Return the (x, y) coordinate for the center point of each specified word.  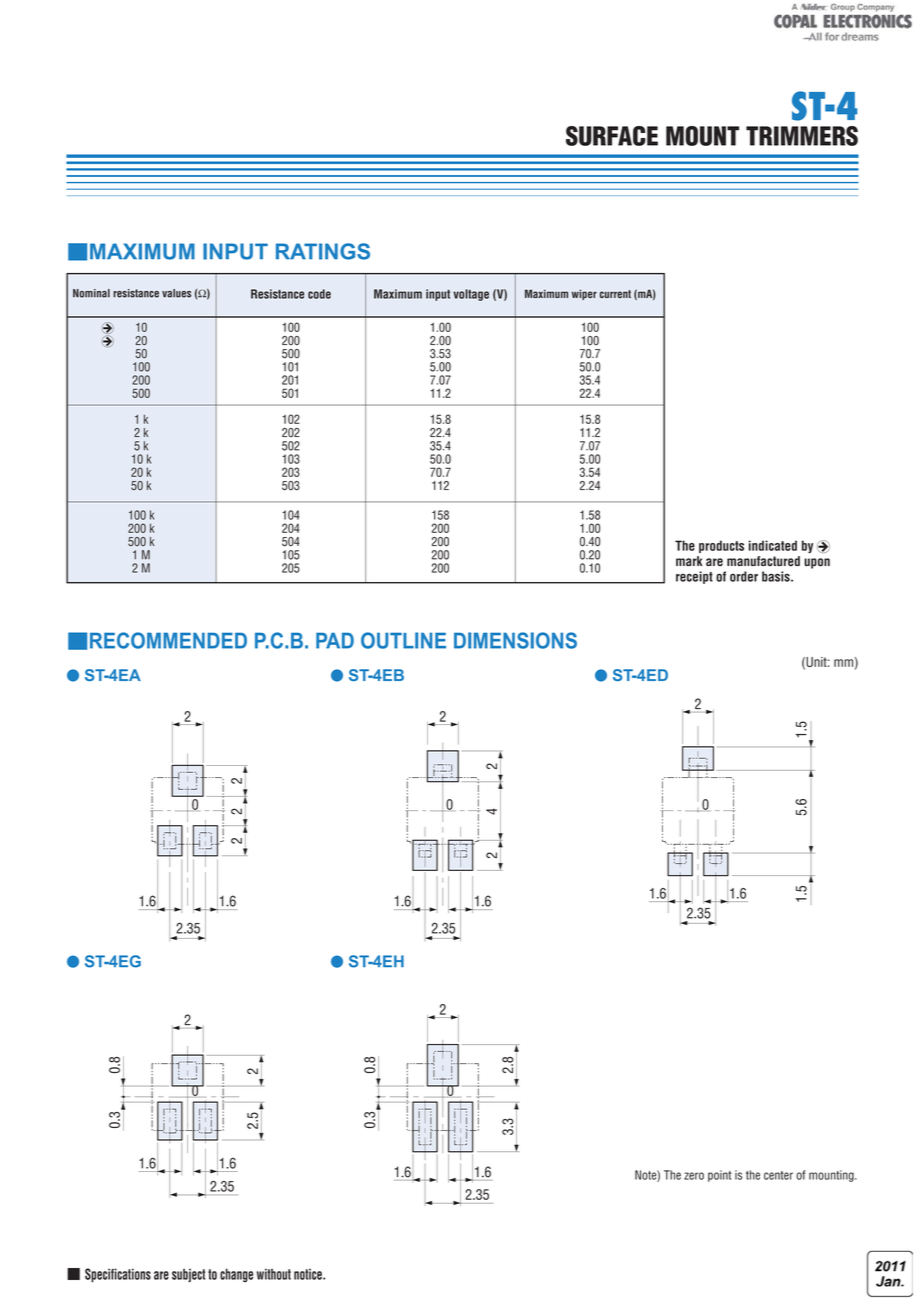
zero (694, 1176)
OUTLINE (403, 640)
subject (188, 1276)
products (721, 546)
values (176, 293)
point (720, 1176)
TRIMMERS (802, 136)
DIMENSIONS (515, 640)
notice (309, 1274)
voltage (471, 295)
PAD (335, 640)
